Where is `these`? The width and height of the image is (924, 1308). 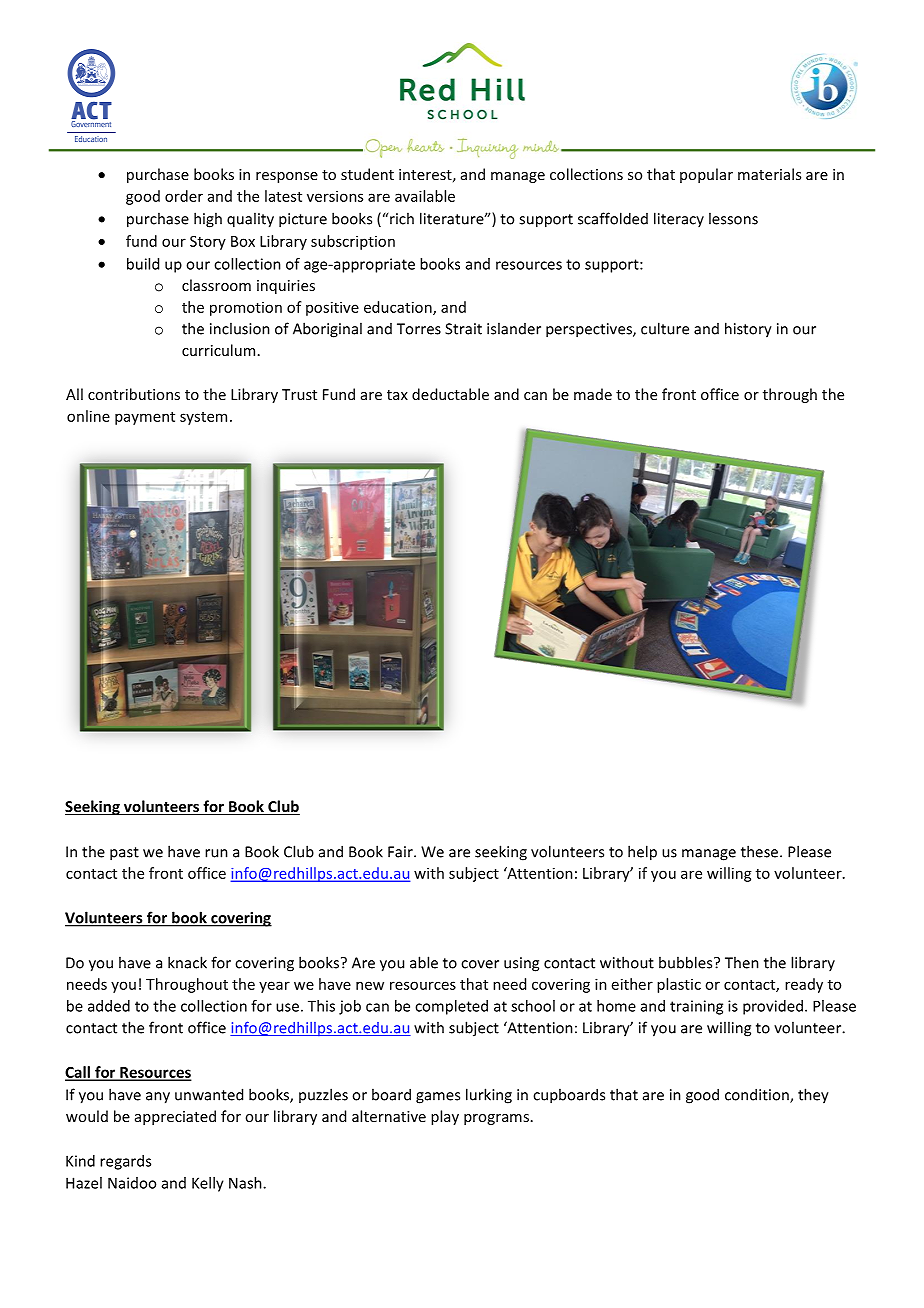 these is located at coordinates (761, 851).
